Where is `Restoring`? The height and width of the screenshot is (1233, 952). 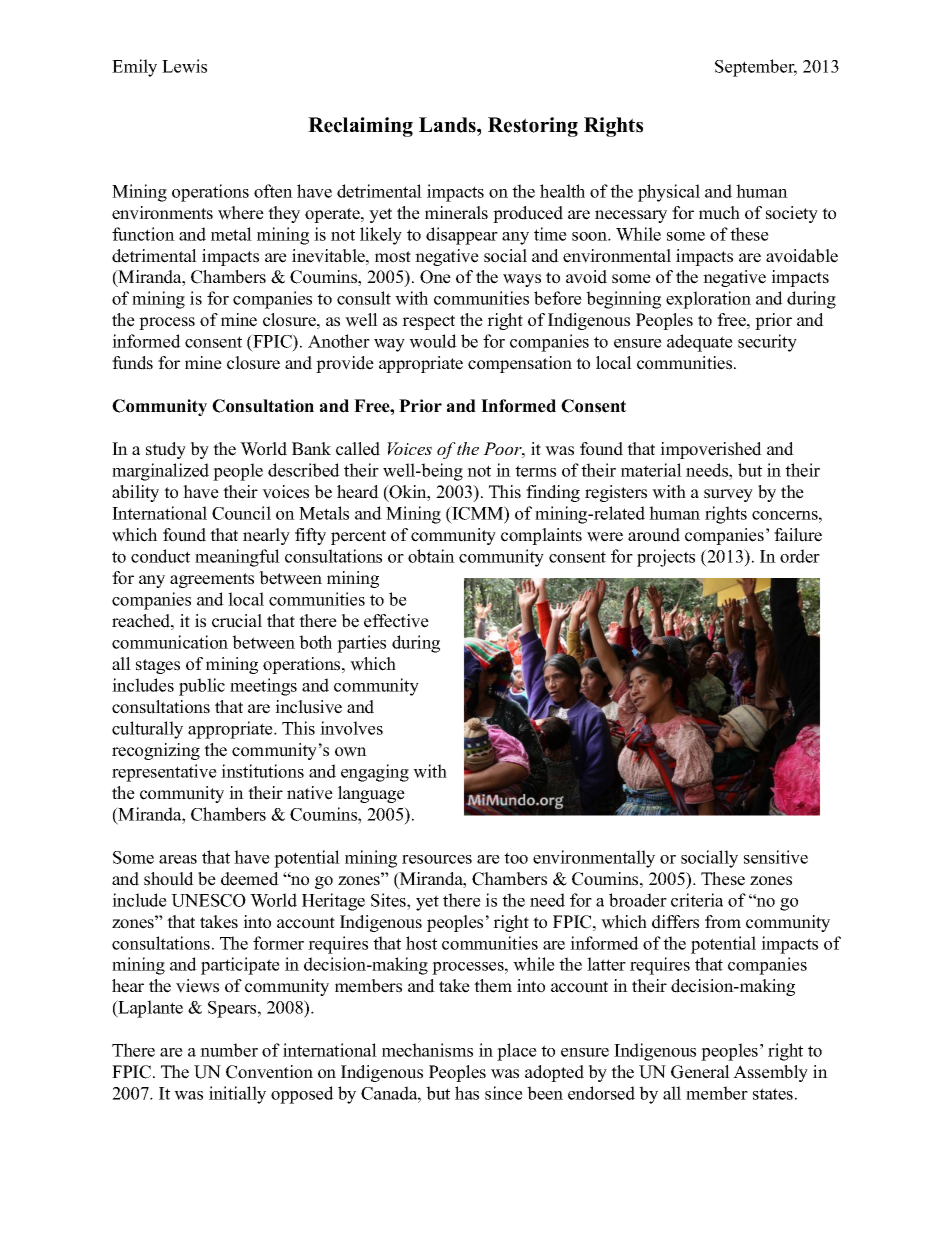
Restoring is located at coordinates (533, 127).
